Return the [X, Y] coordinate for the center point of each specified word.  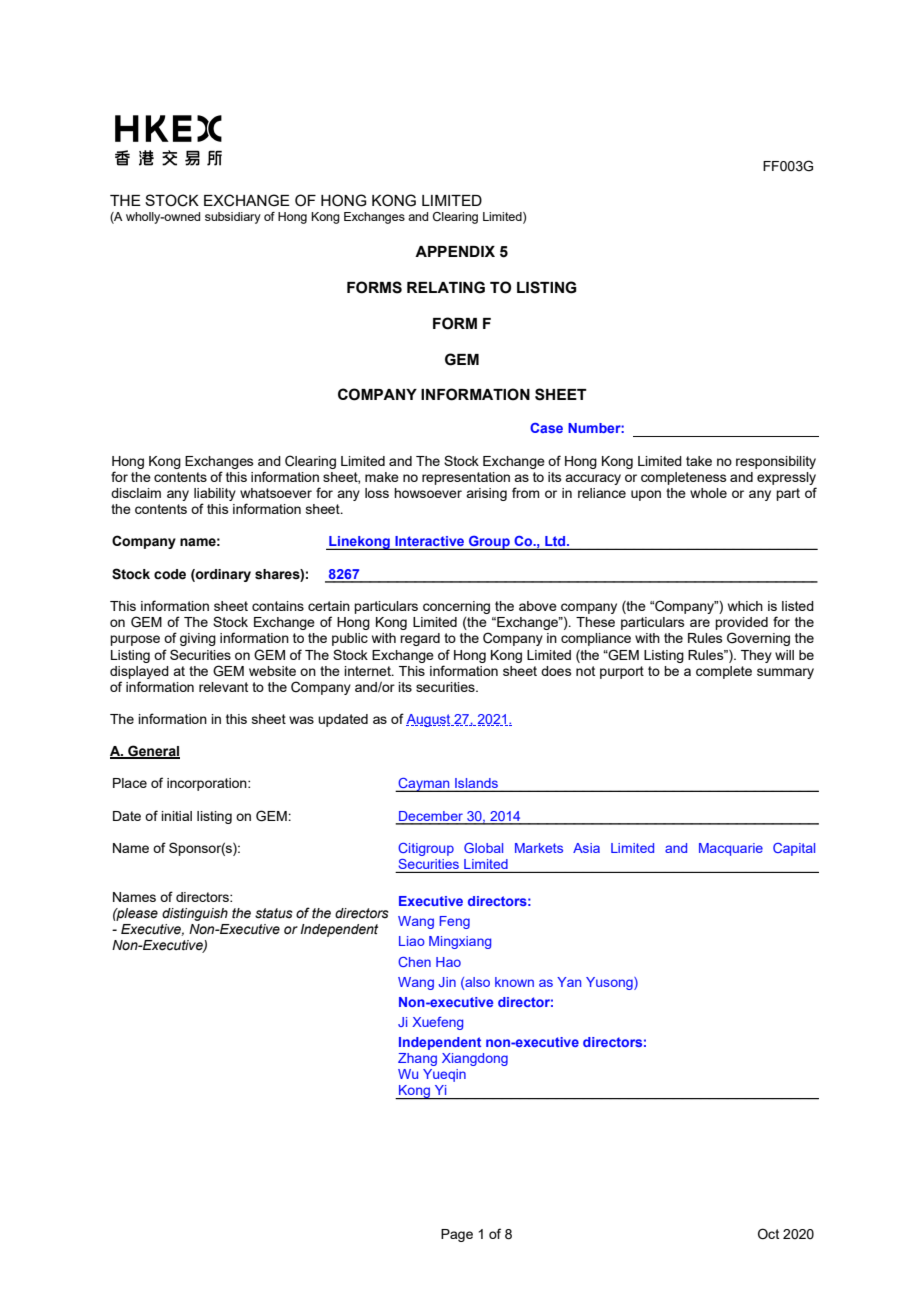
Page [457, 1235]
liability [215, 494]
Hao [448, 962]
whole [708, 493]
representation [466, 478]
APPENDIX [455, 251]
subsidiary [233, 218]
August [429, 720]
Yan [569, 982]
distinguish [195, 914]
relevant [223, 687]
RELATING [446, 287]
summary [785, 673]
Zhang [417, 1059]
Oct [768, 1234]
